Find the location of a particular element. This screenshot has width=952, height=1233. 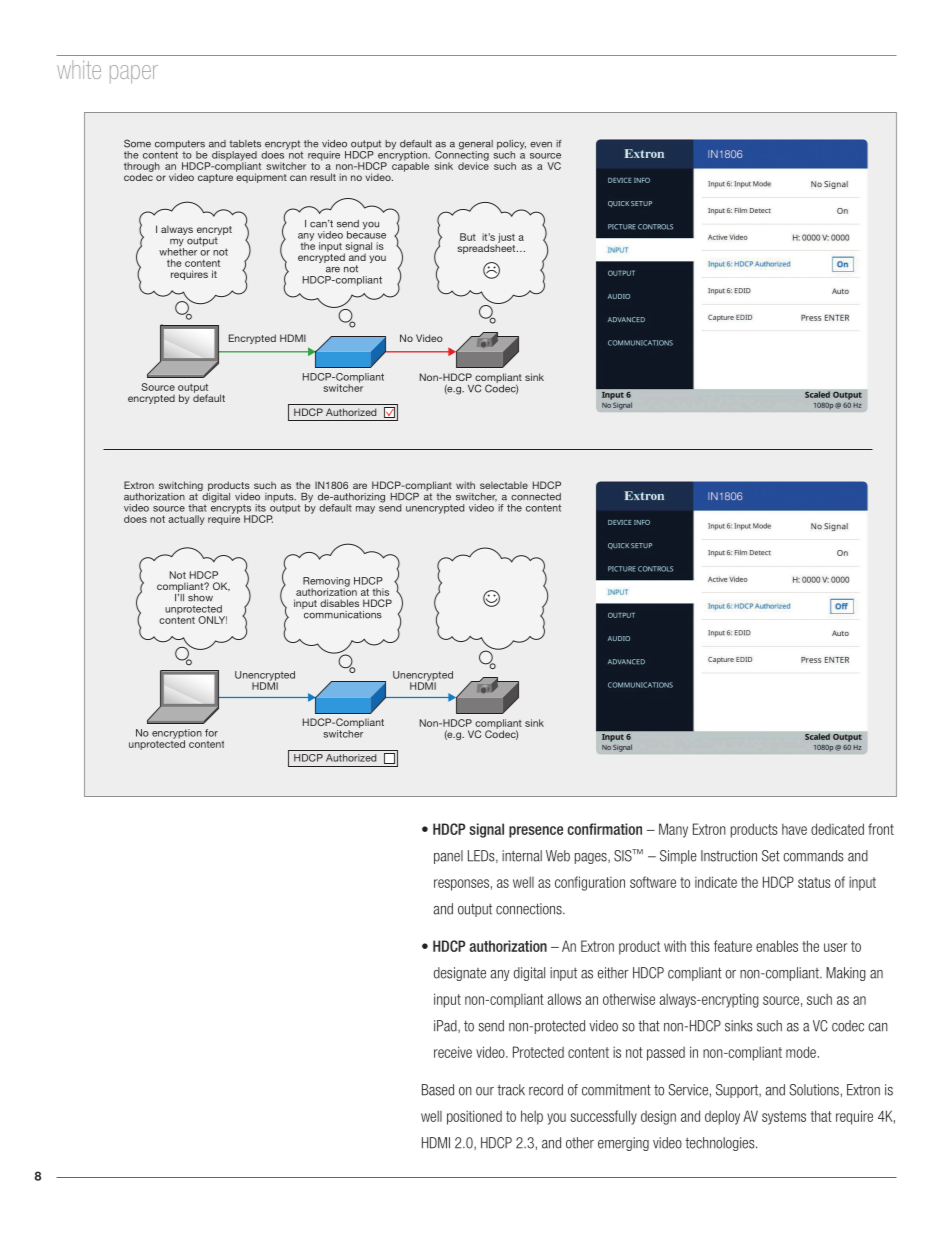

connected is located at coordinates (536, 497).
